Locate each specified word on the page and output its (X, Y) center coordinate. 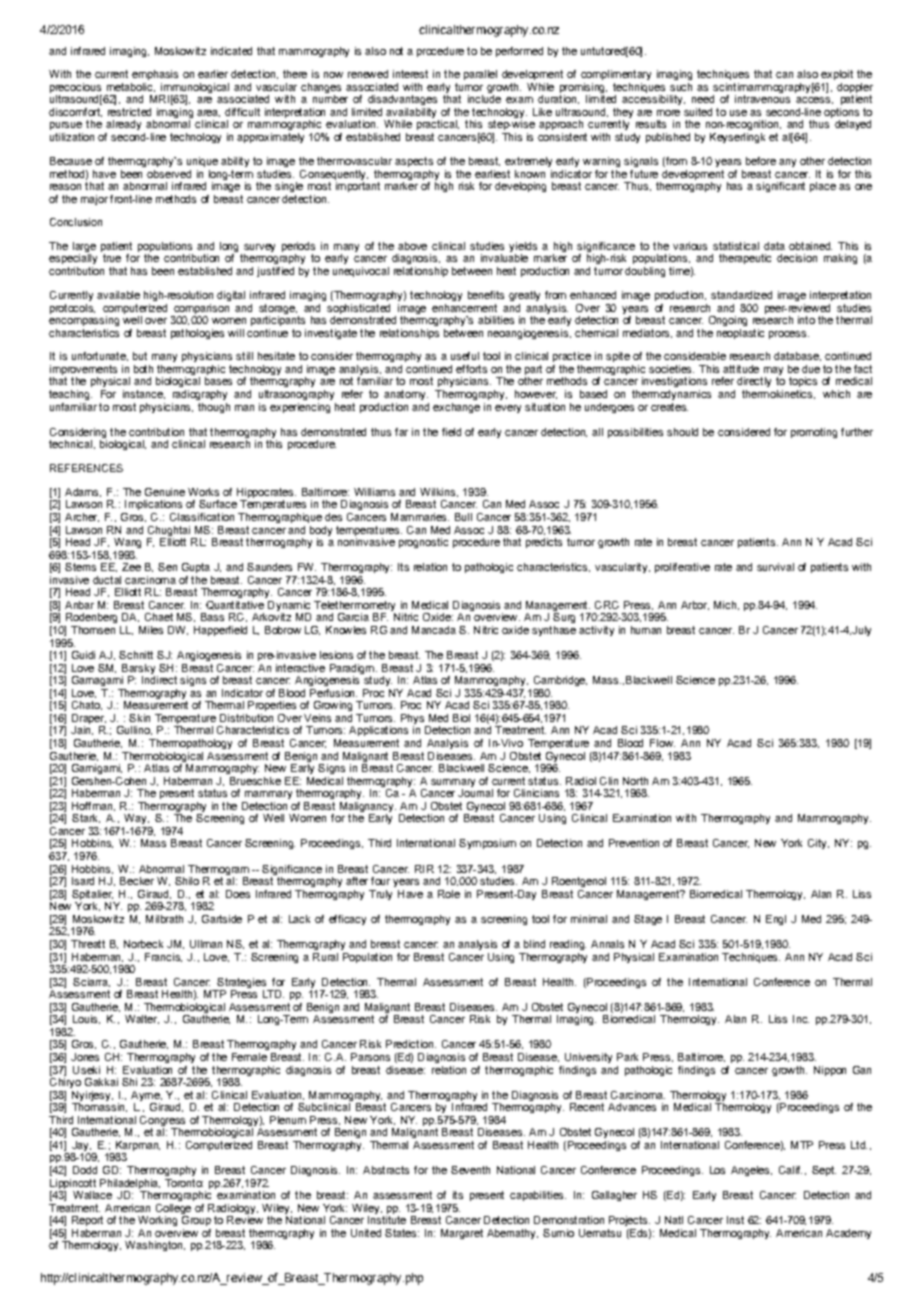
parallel (480, 75)
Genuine (165, 492)
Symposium (487, 844)
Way (136, 819)
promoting (814, 433)
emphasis (155, 75)
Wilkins (437, 492)
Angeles (751, 1171)
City (818, 844)
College (173, 1209)
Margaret (462, 1234)
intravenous (762, 99)
